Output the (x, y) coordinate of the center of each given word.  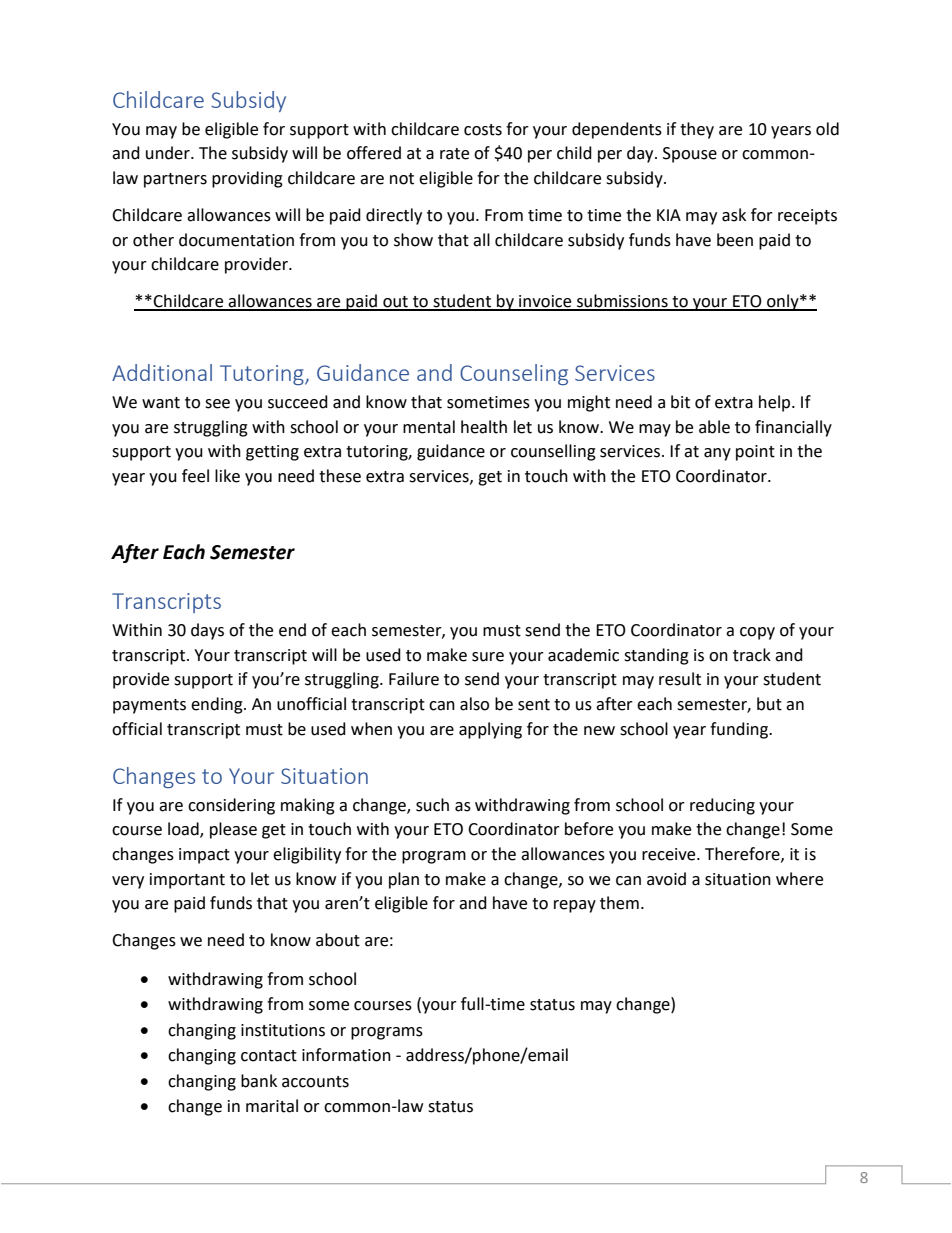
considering (231, 806)
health (484, 427)
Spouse (690, 155)
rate (454, 154)
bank (259, 1081)
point (755, 453)
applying (490, 730)
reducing (722, 806)
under (169, 153)
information (346, 1055)
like (227, 476)
